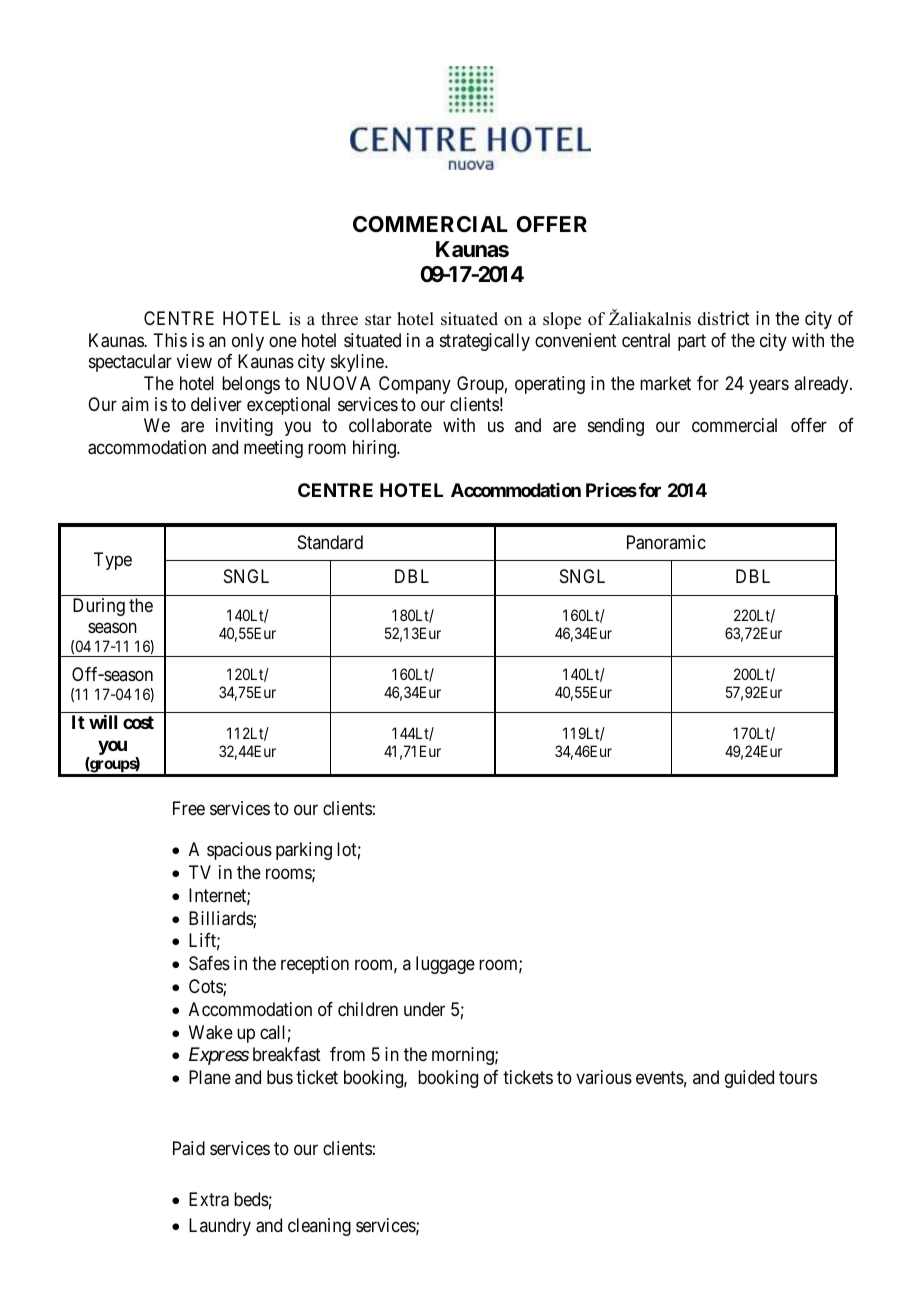 This image has width=924, height=1307. What do you see at coordinates (189, 808) in the image?
I see `Free` at bounding box center [189, 808].
